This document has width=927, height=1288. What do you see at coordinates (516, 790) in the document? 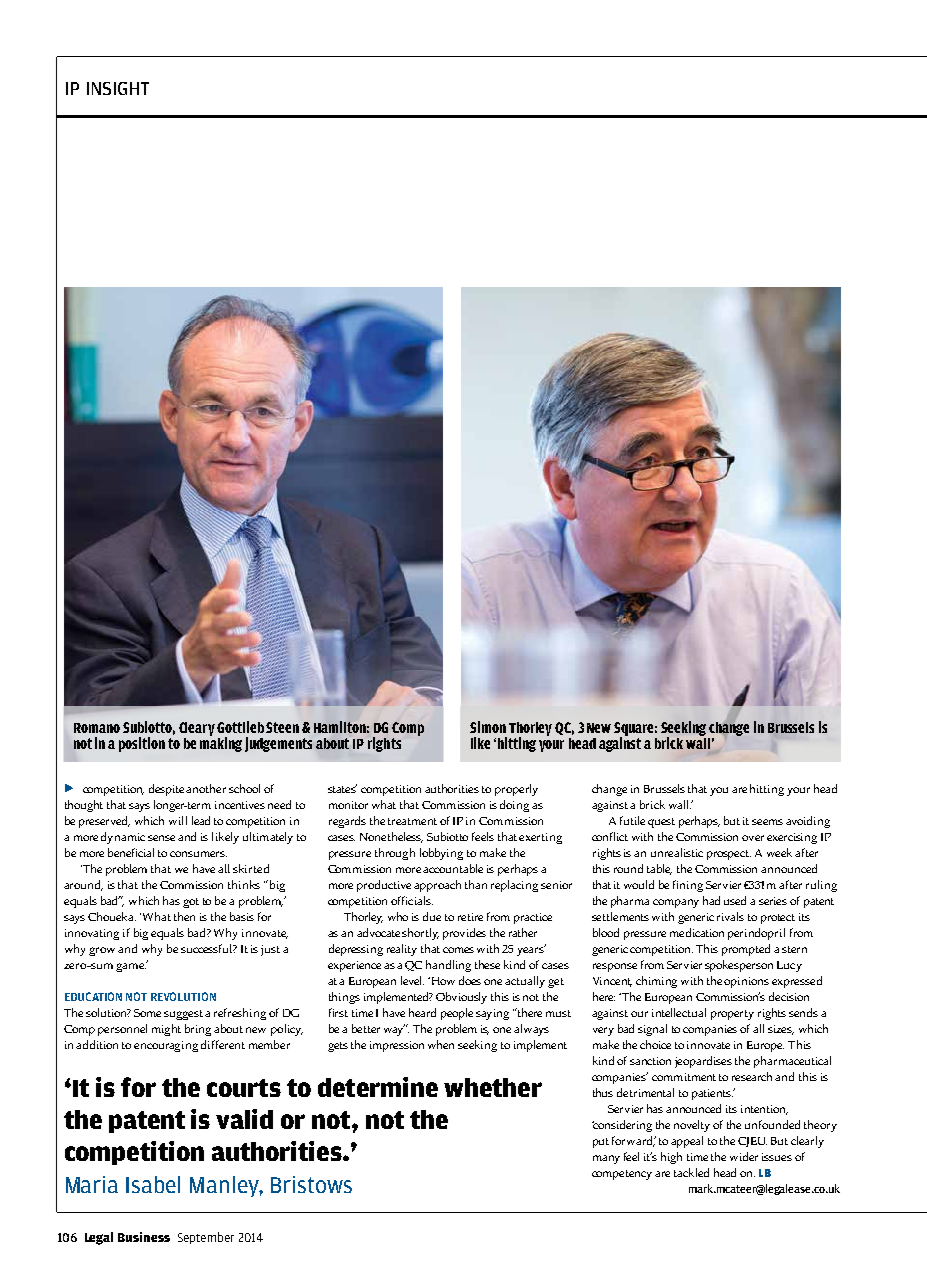
I see `properly` at bounding box center [516, 790].
